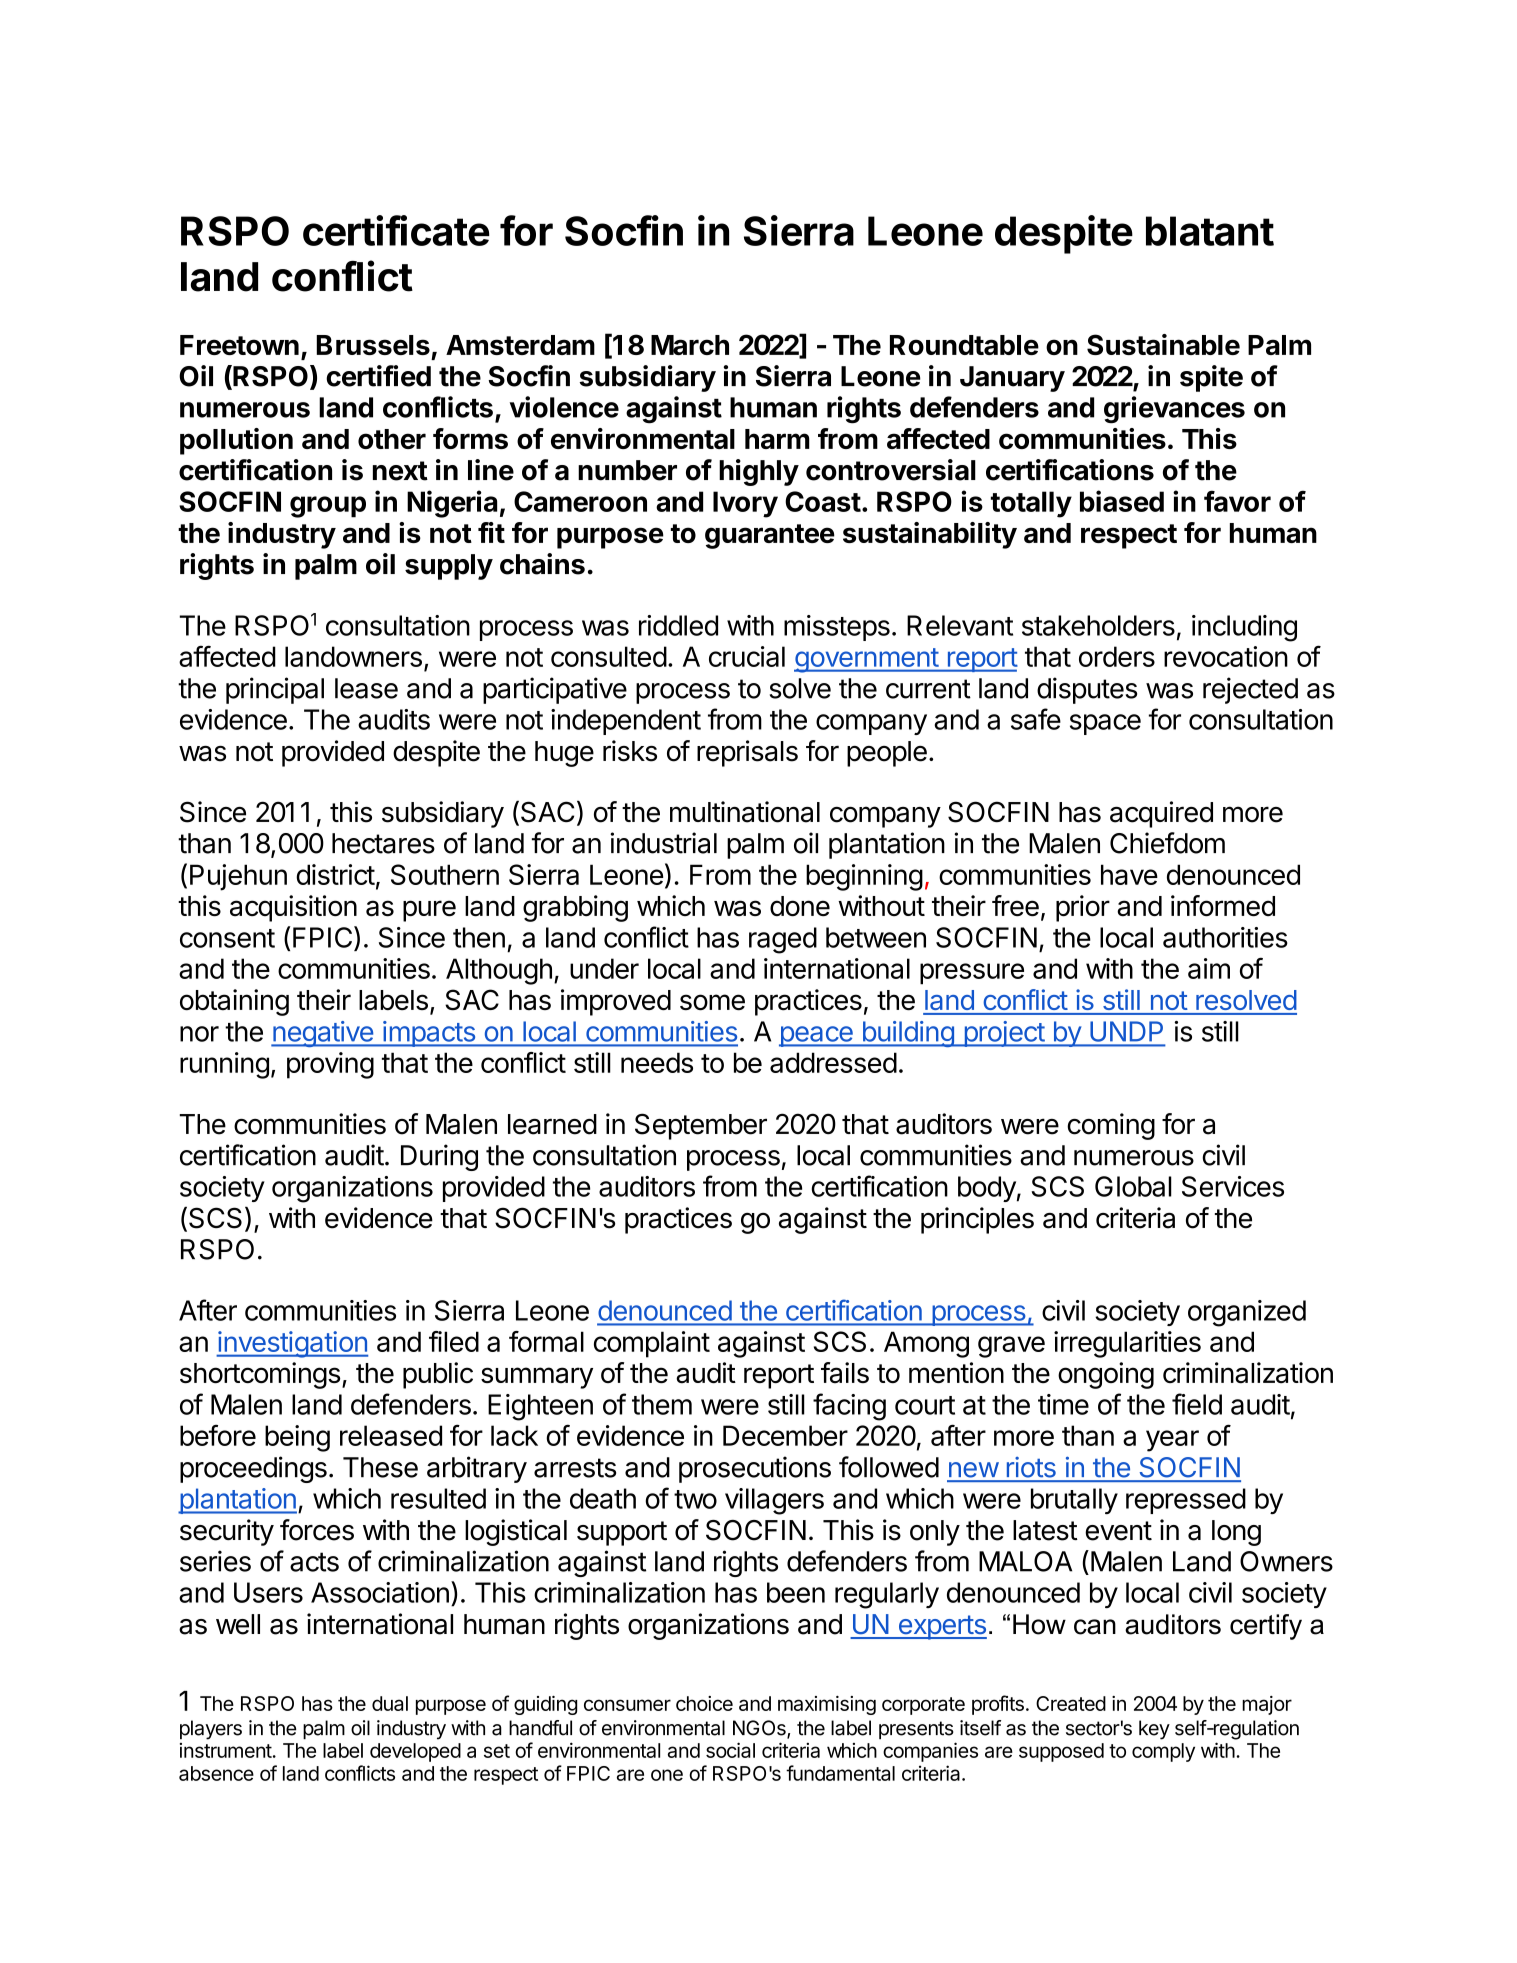  What do you see at coordinates (390, 1703) in the screenshot?
I see `dual` at bounding box center [390, 1703].
